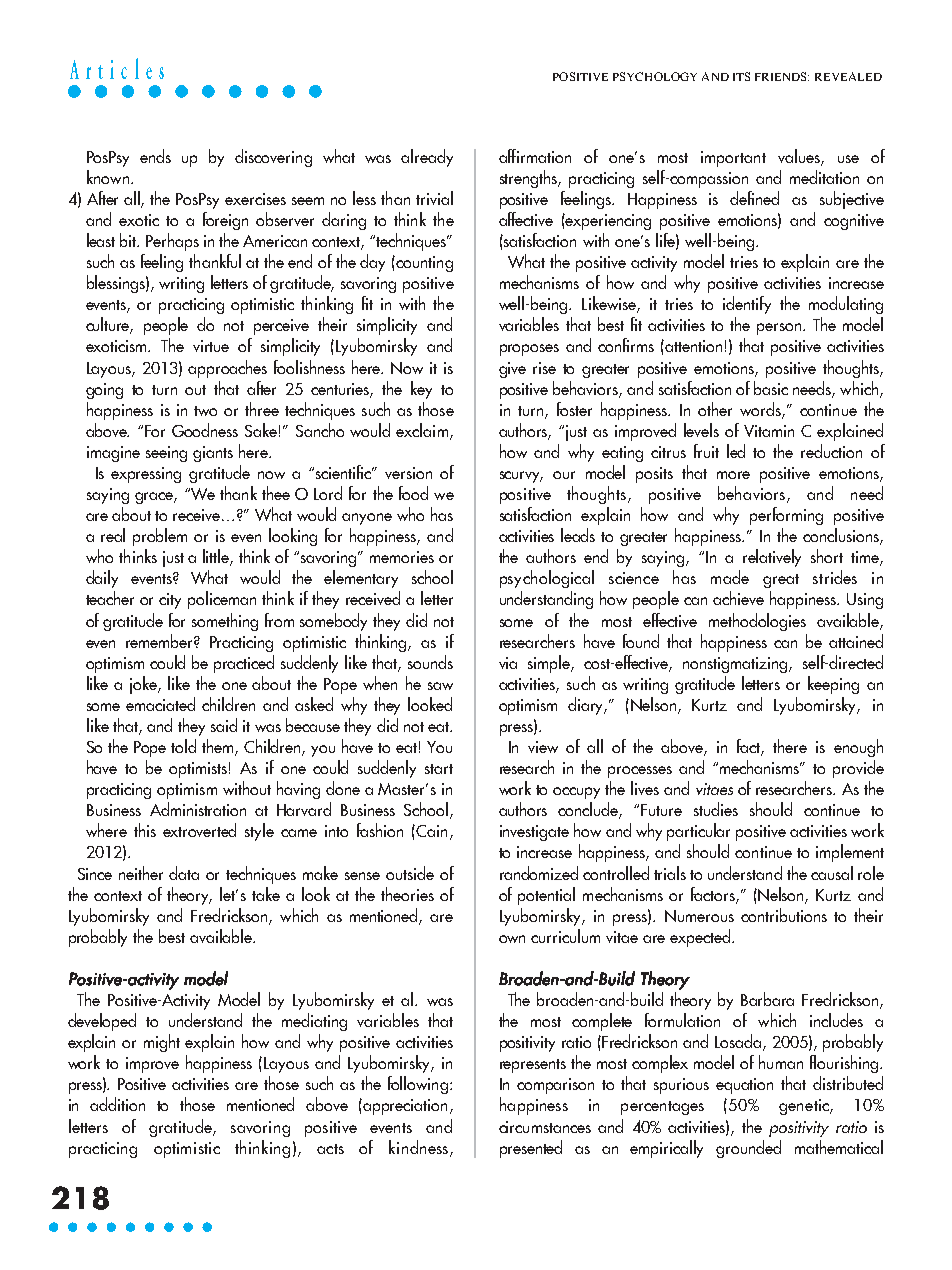 This screenshot has width=952, height=1270. I want to click on genetic, so click(805, 1107).
